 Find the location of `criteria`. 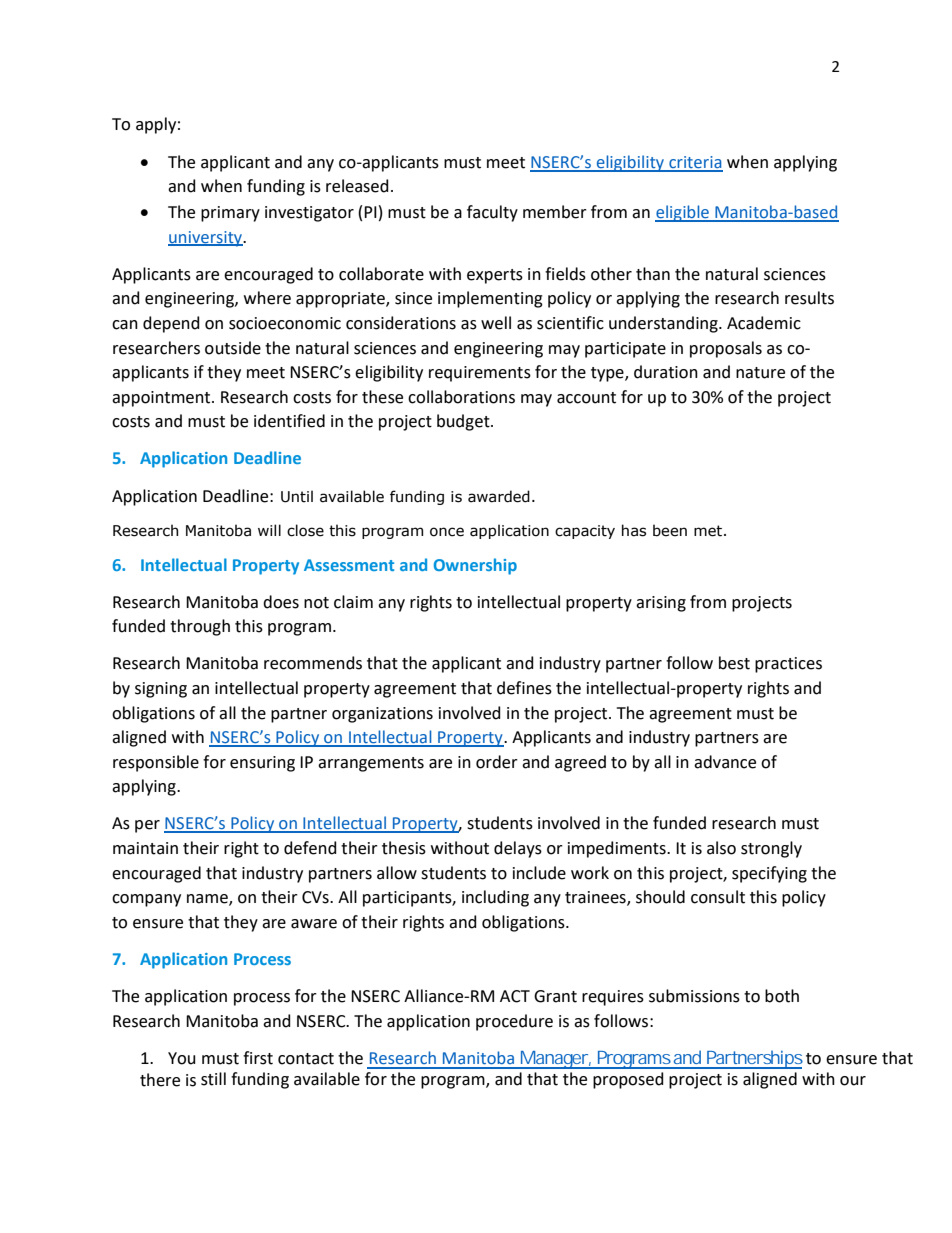

criteria is located at coordinates (695, 163).
